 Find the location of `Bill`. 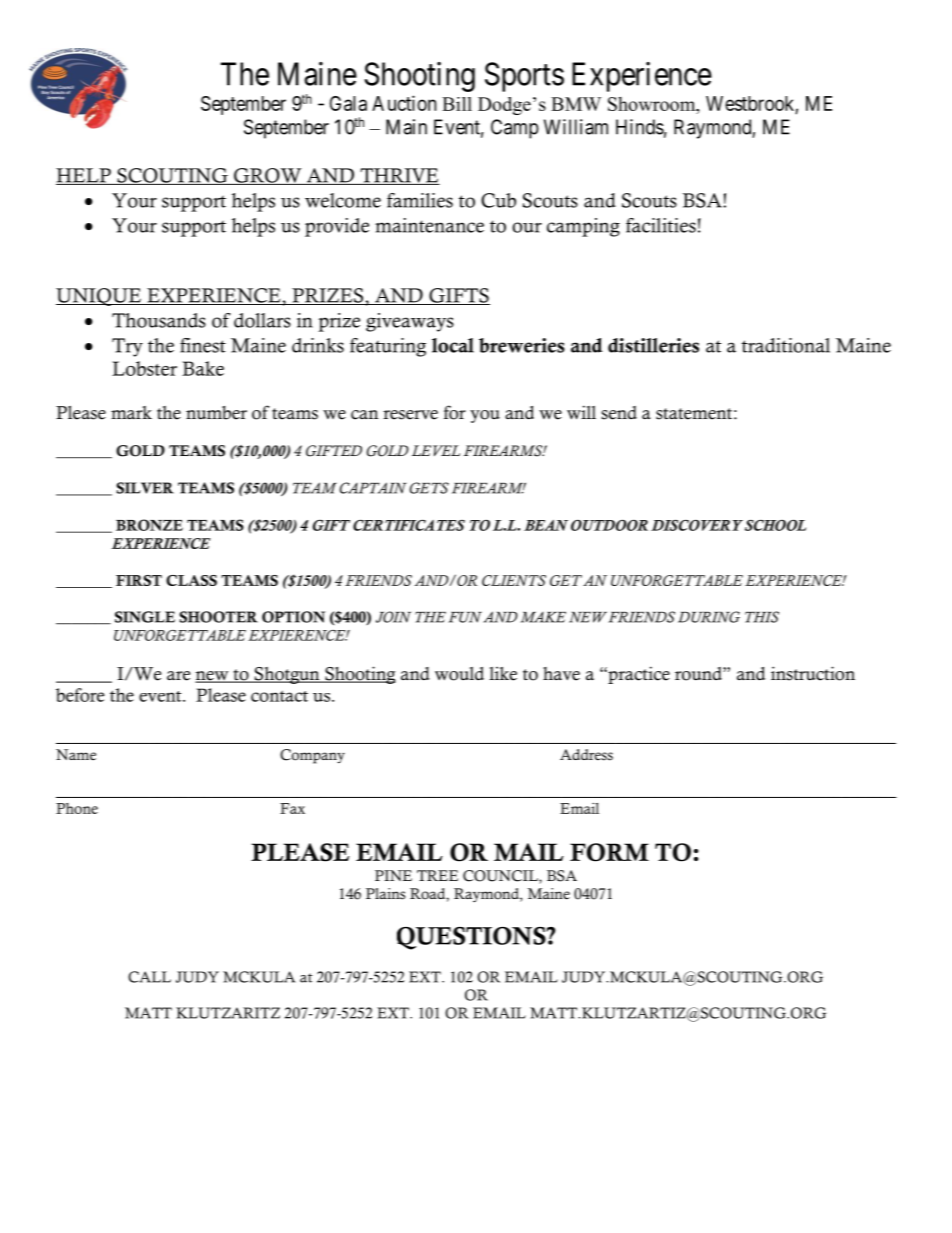

Bill is located at coordinates (457, 104).
